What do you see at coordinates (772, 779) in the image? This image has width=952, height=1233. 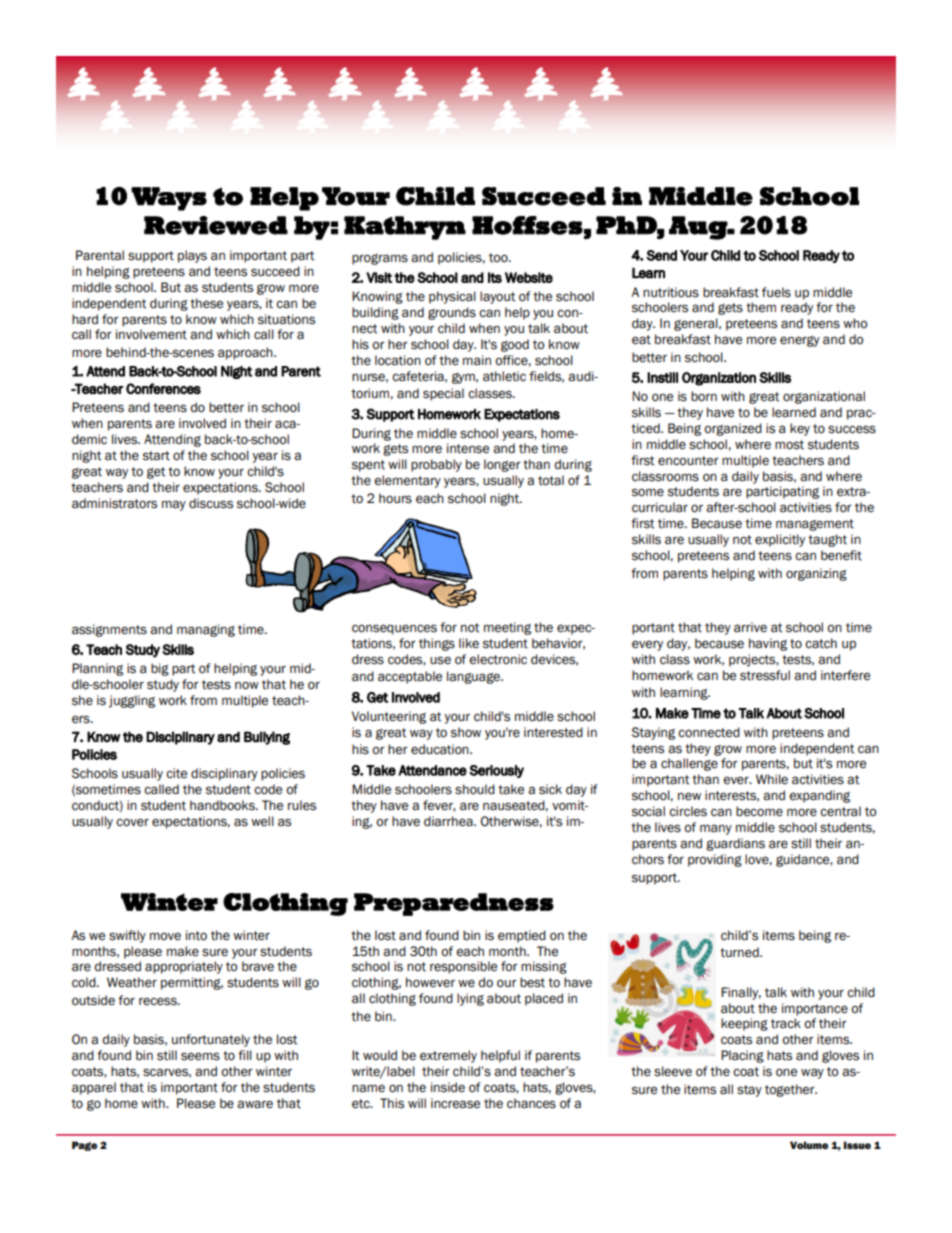 I see `While` at bounding box center [772, 779].
